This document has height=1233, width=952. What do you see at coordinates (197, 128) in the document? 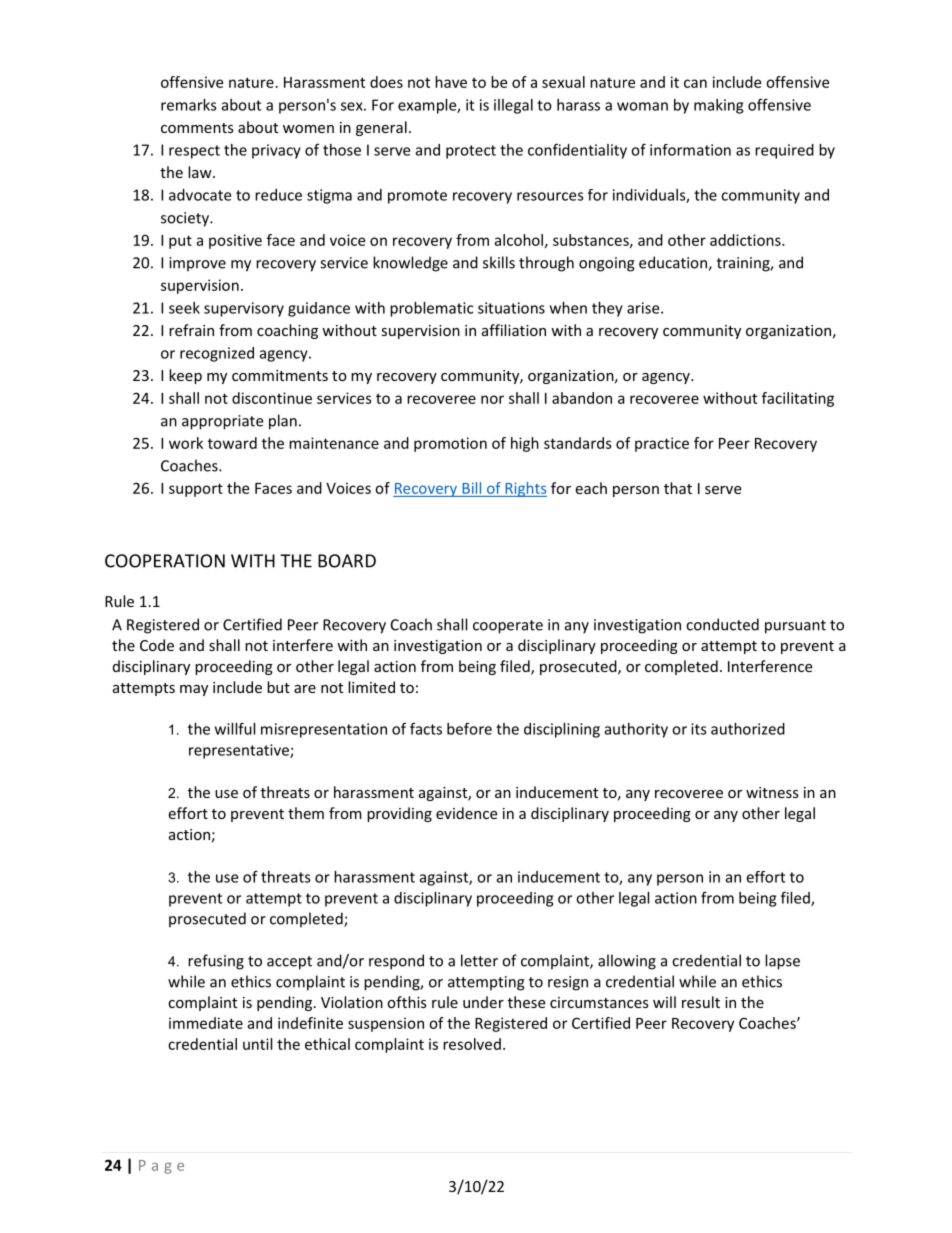
I see `comments` at bounding box center [197, 128].
